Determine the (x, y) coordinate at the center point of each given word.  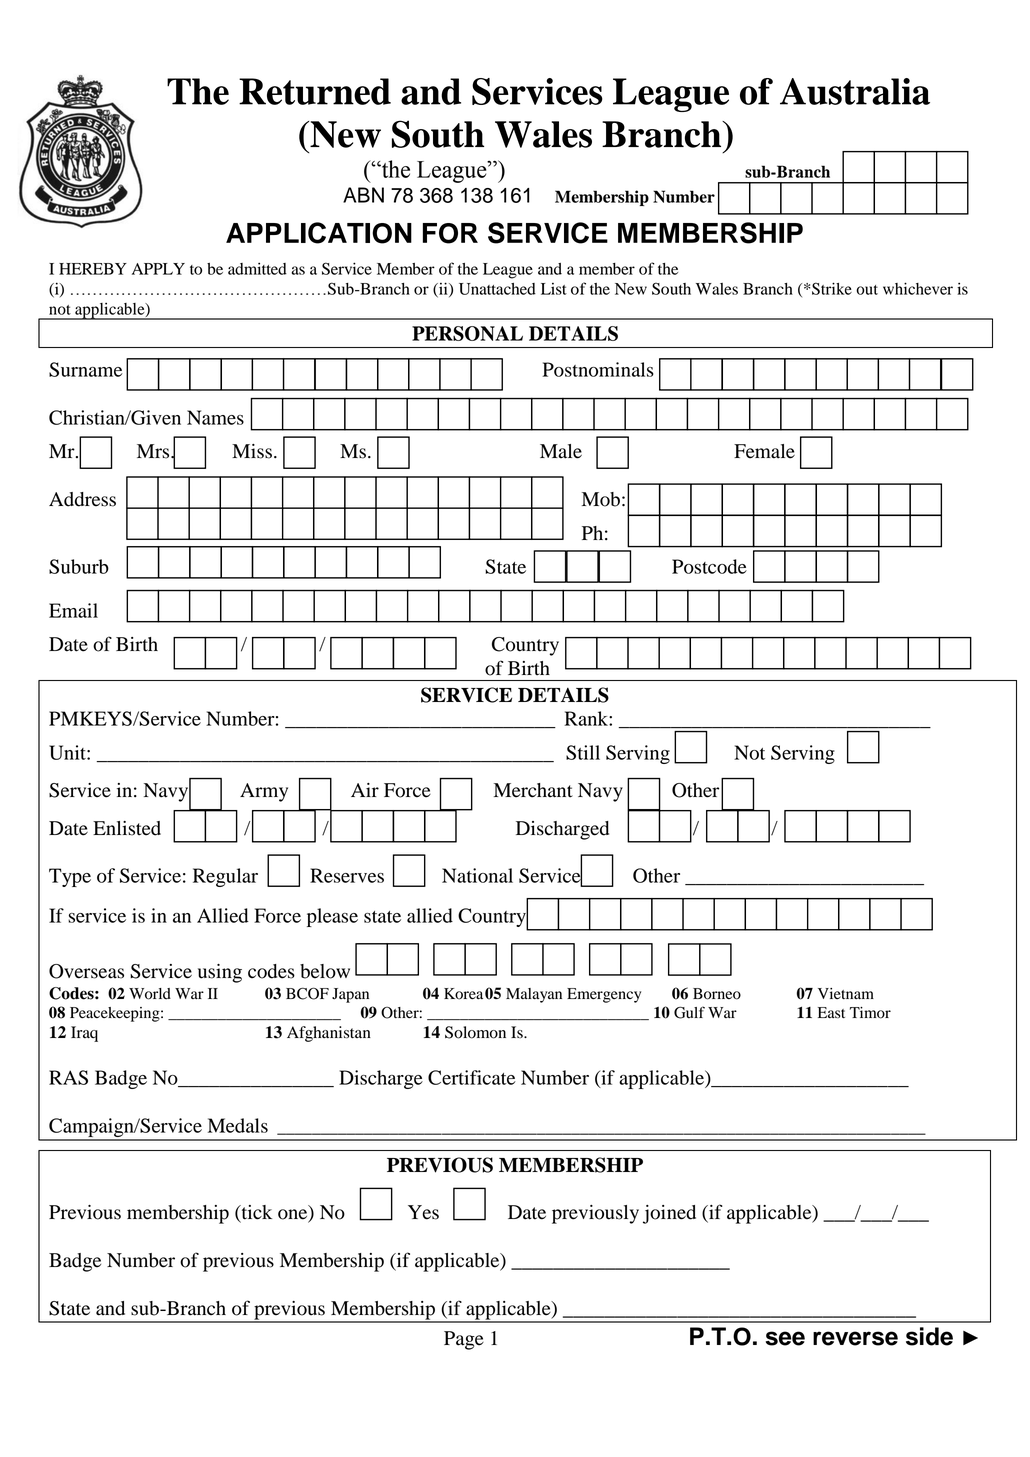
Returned (315, 91)
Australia (855, 91)
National (477, 875)
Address (82, 499)
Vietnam (846, 993)
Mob (601, 499)
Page (464, 1340)
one (294, 1215)
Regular (225, 877)
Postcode (709, 566)
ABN (363, 195)
